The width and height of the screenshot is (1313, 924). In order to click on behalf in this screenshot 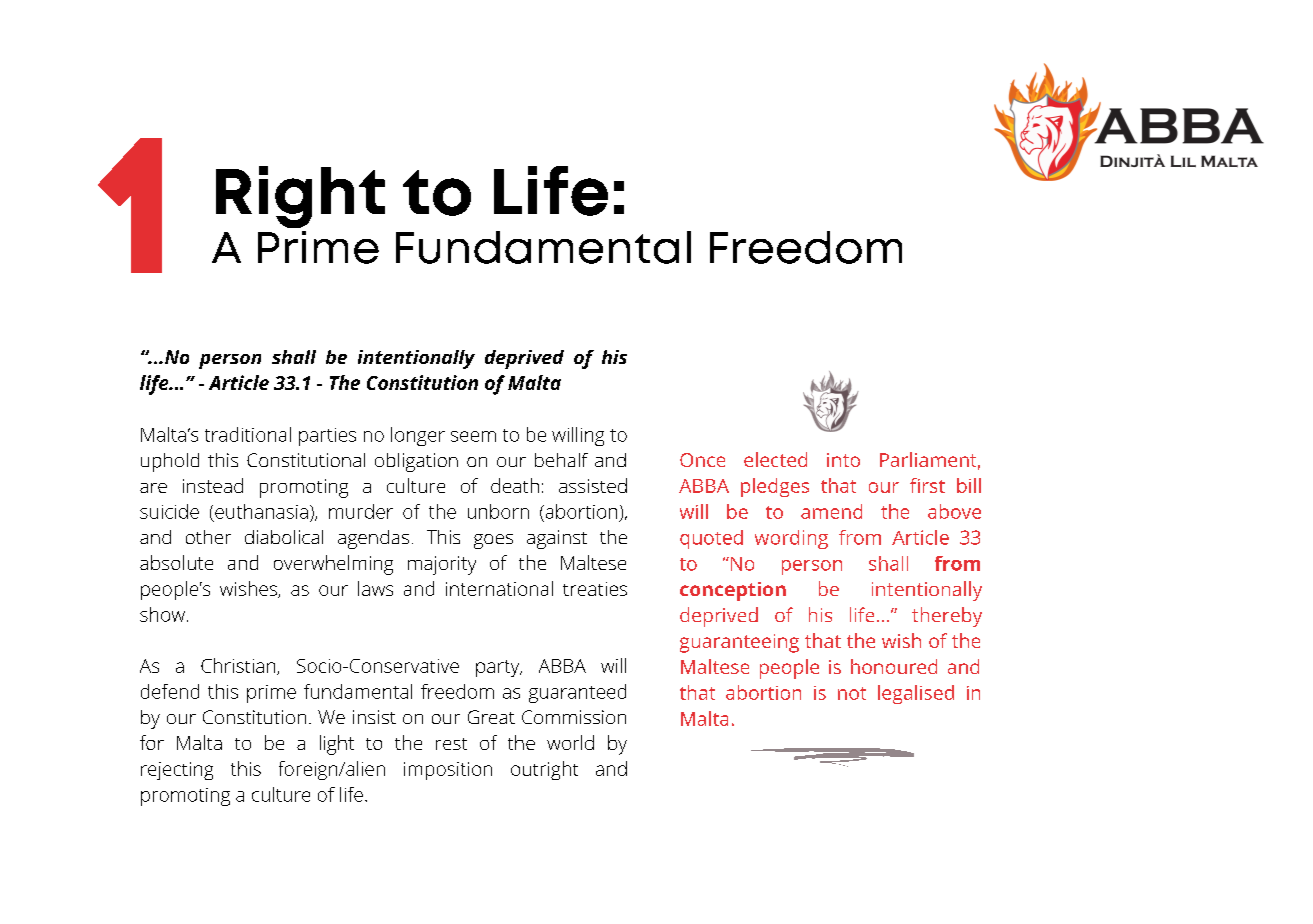, I will do `click(561, 460)`.
